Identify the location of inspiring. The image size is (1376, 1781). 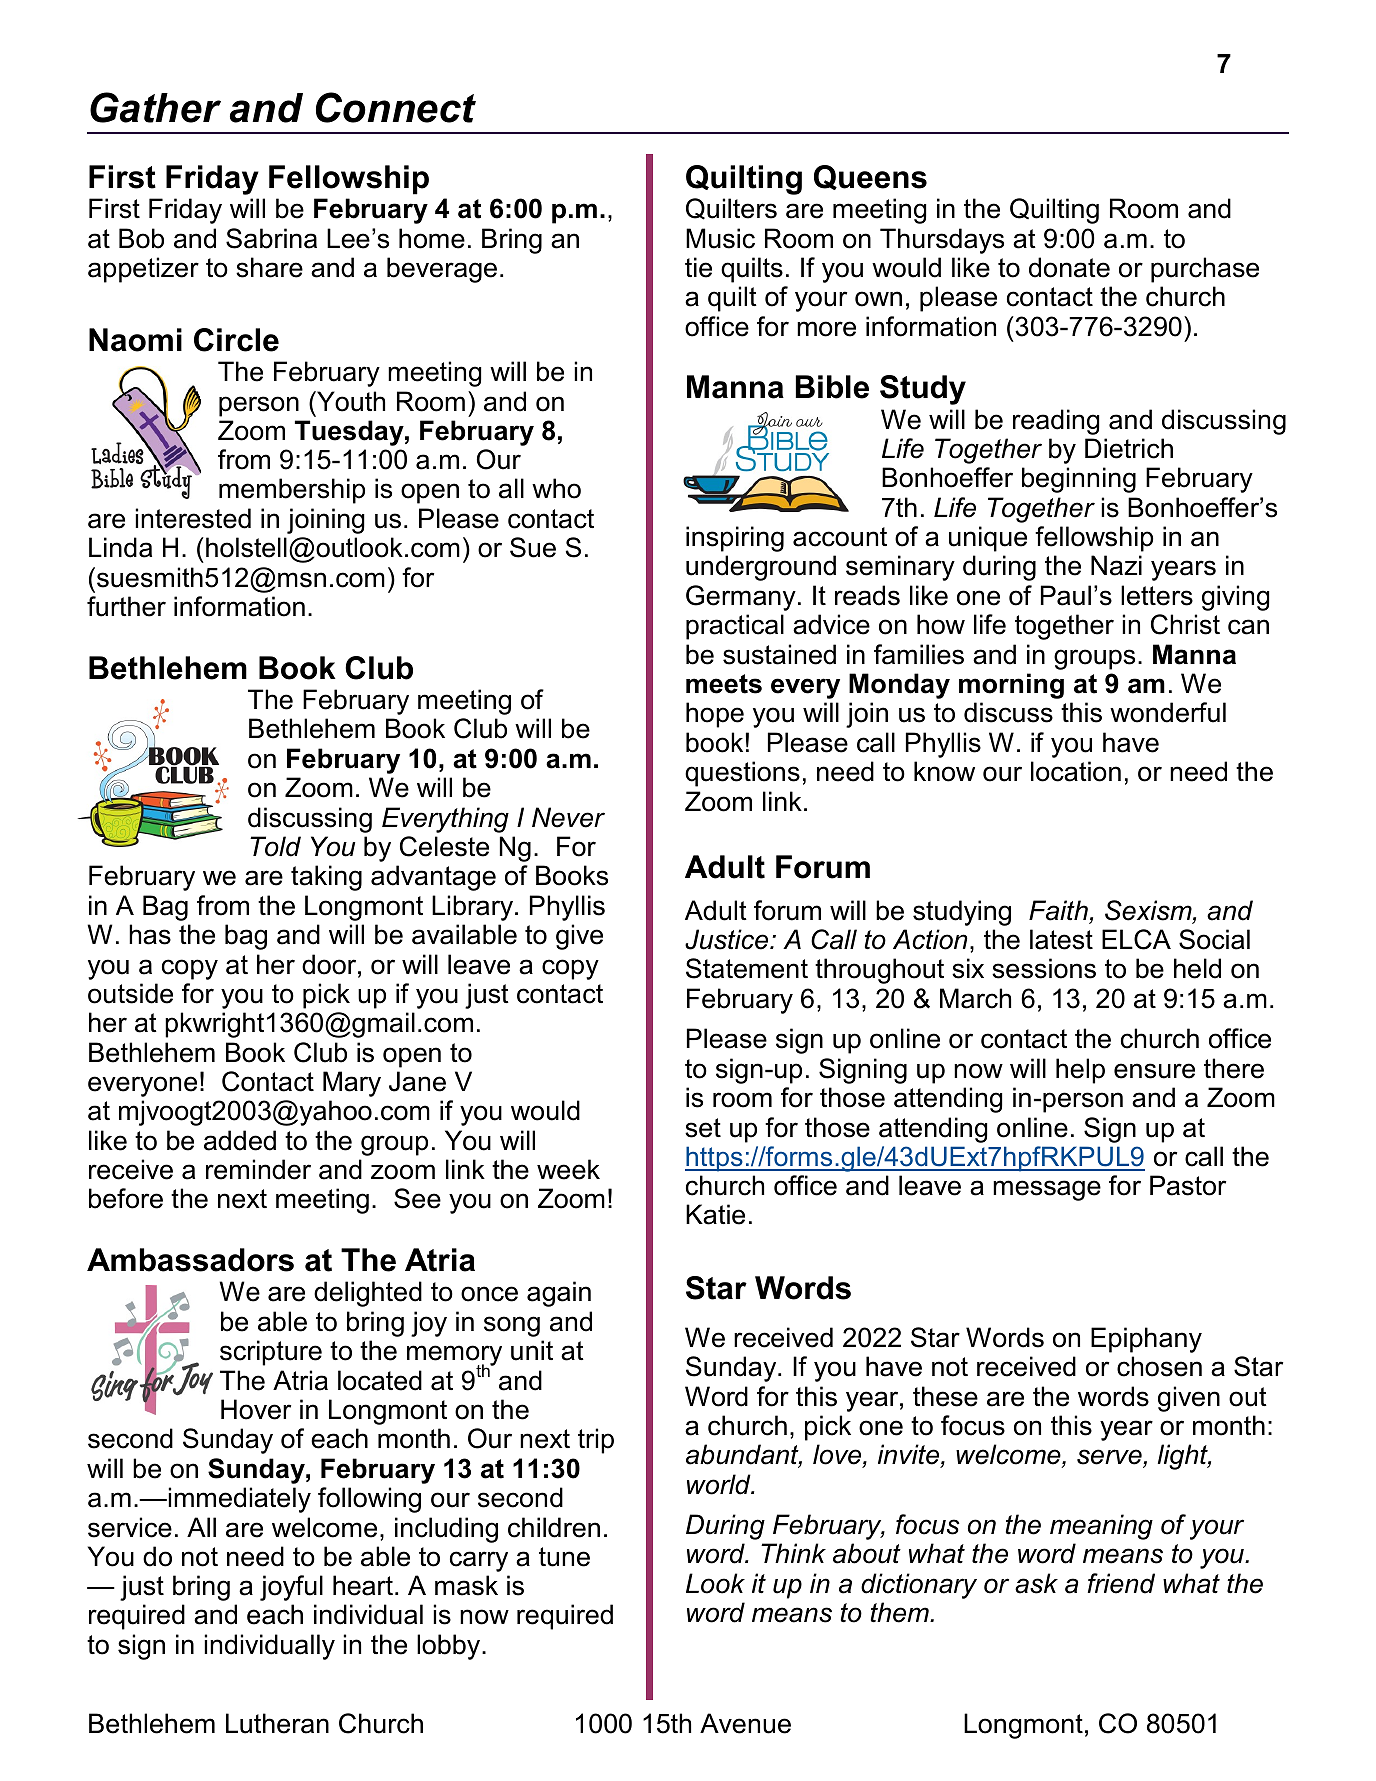
(735, 539).
